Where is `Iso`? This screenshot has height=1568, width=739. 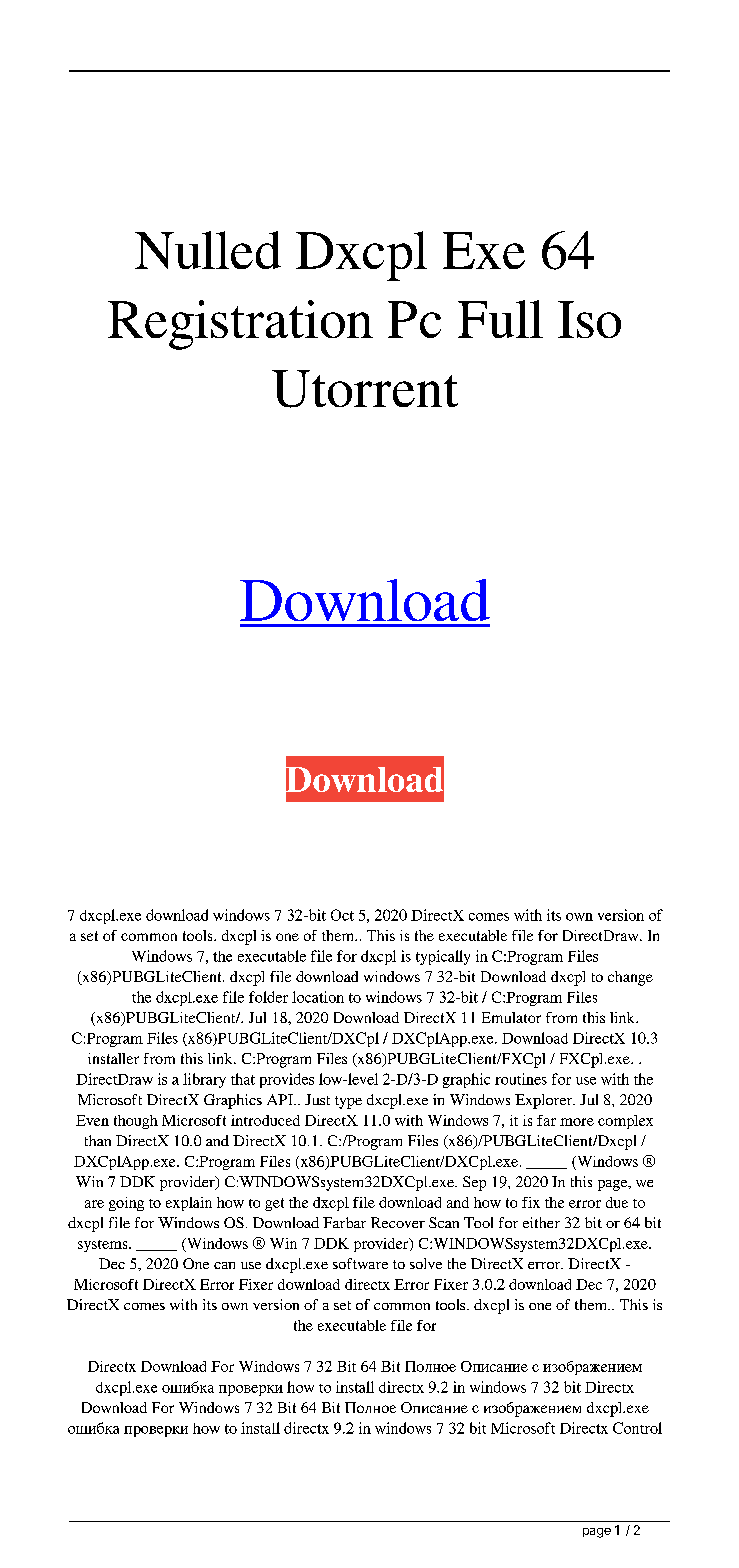
Iso is located at coordinates (589, 319).
